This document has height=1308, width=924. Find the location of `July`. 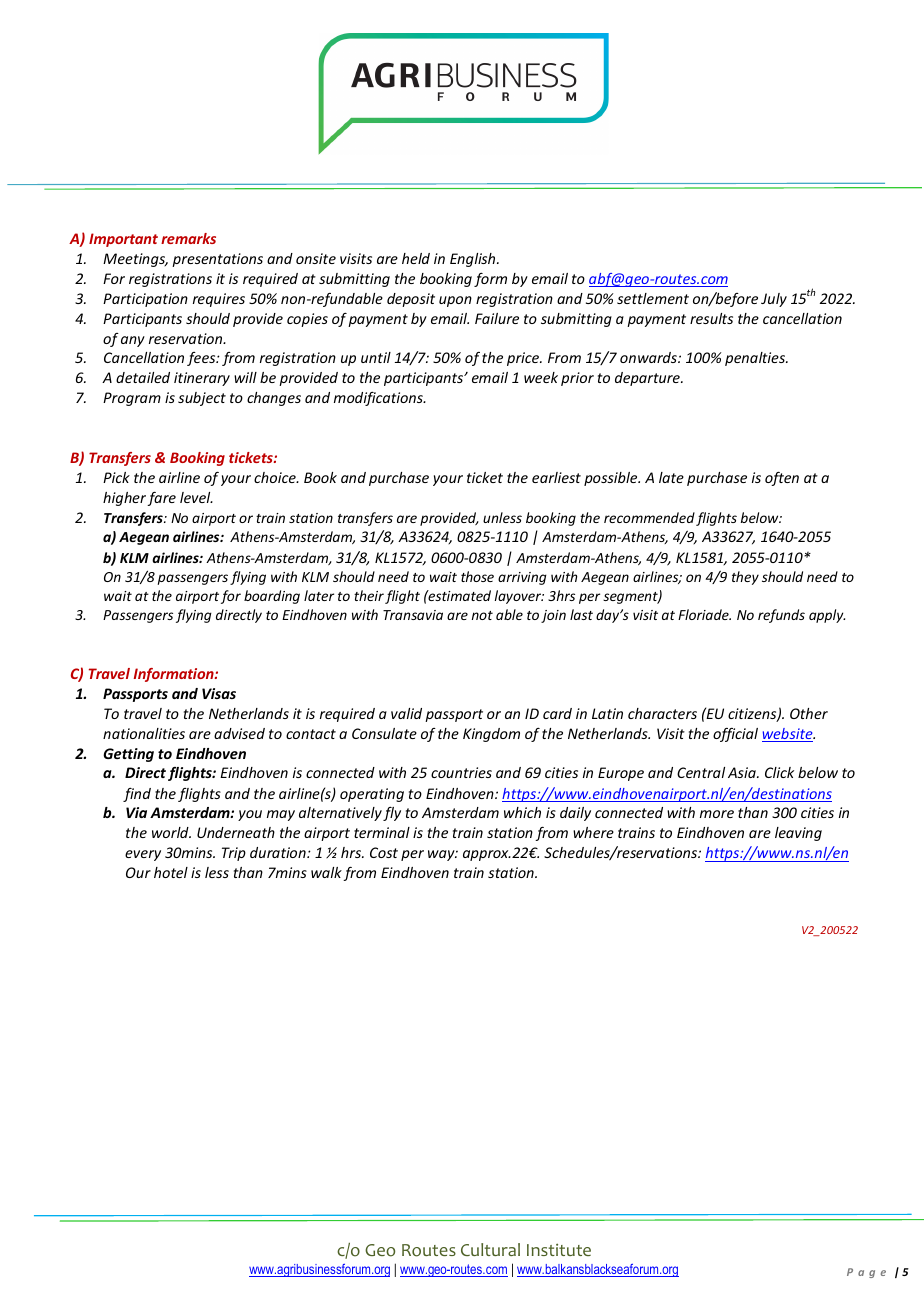

July is located at coordinates (774, 300).
